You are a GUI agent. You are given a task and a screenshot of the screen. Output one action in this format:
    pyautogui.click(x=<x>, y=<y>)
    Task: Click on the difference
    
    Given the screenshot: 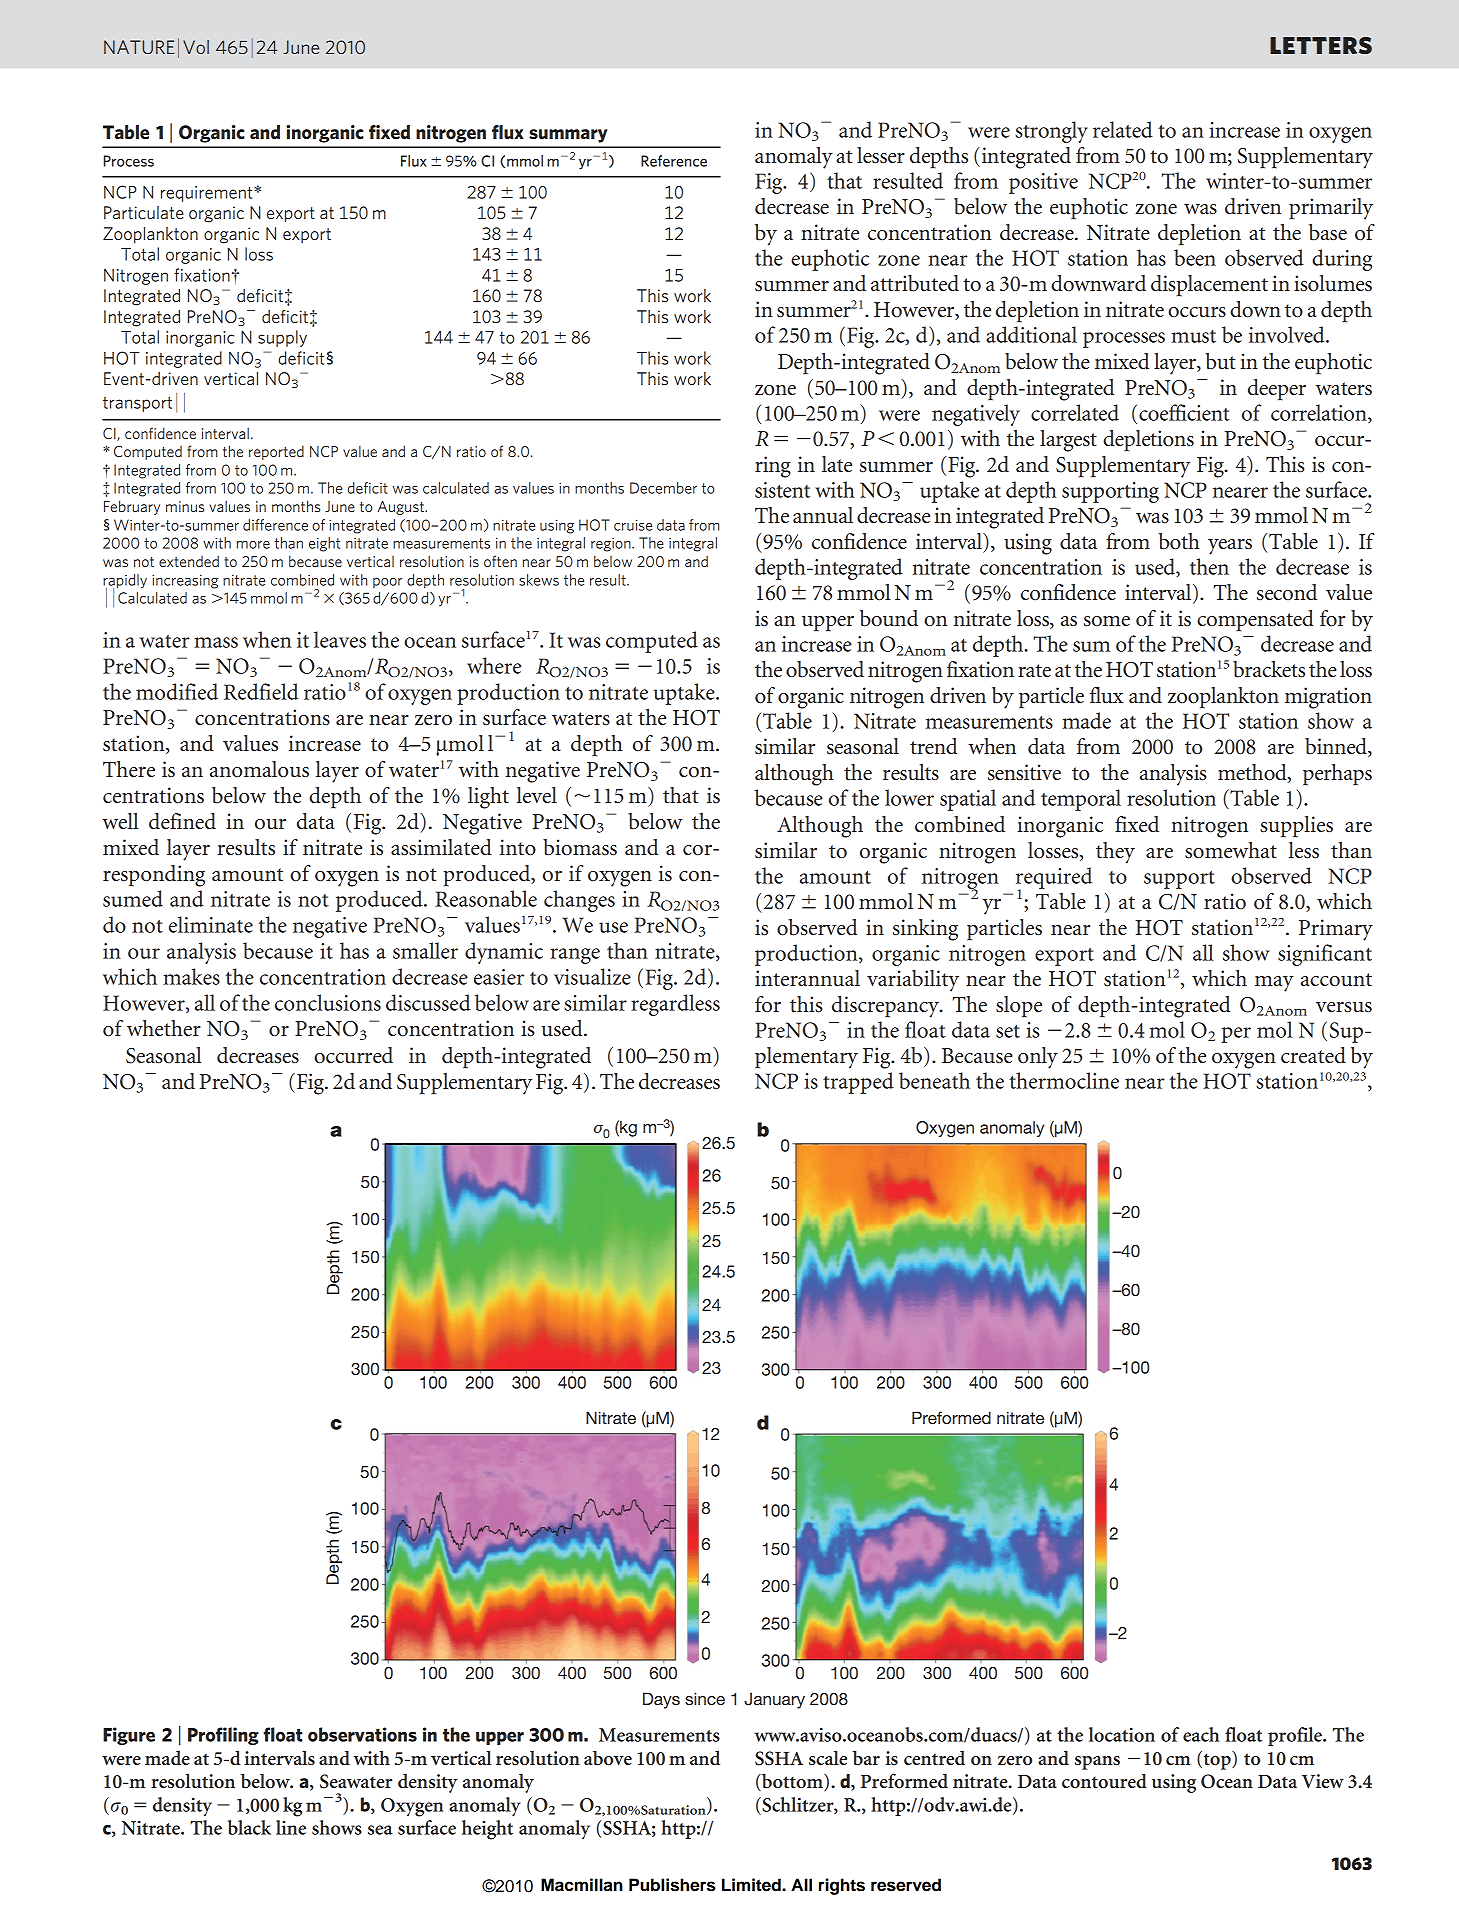 What is the action you would take?
    pyautogui.click(x=275, y=525)
